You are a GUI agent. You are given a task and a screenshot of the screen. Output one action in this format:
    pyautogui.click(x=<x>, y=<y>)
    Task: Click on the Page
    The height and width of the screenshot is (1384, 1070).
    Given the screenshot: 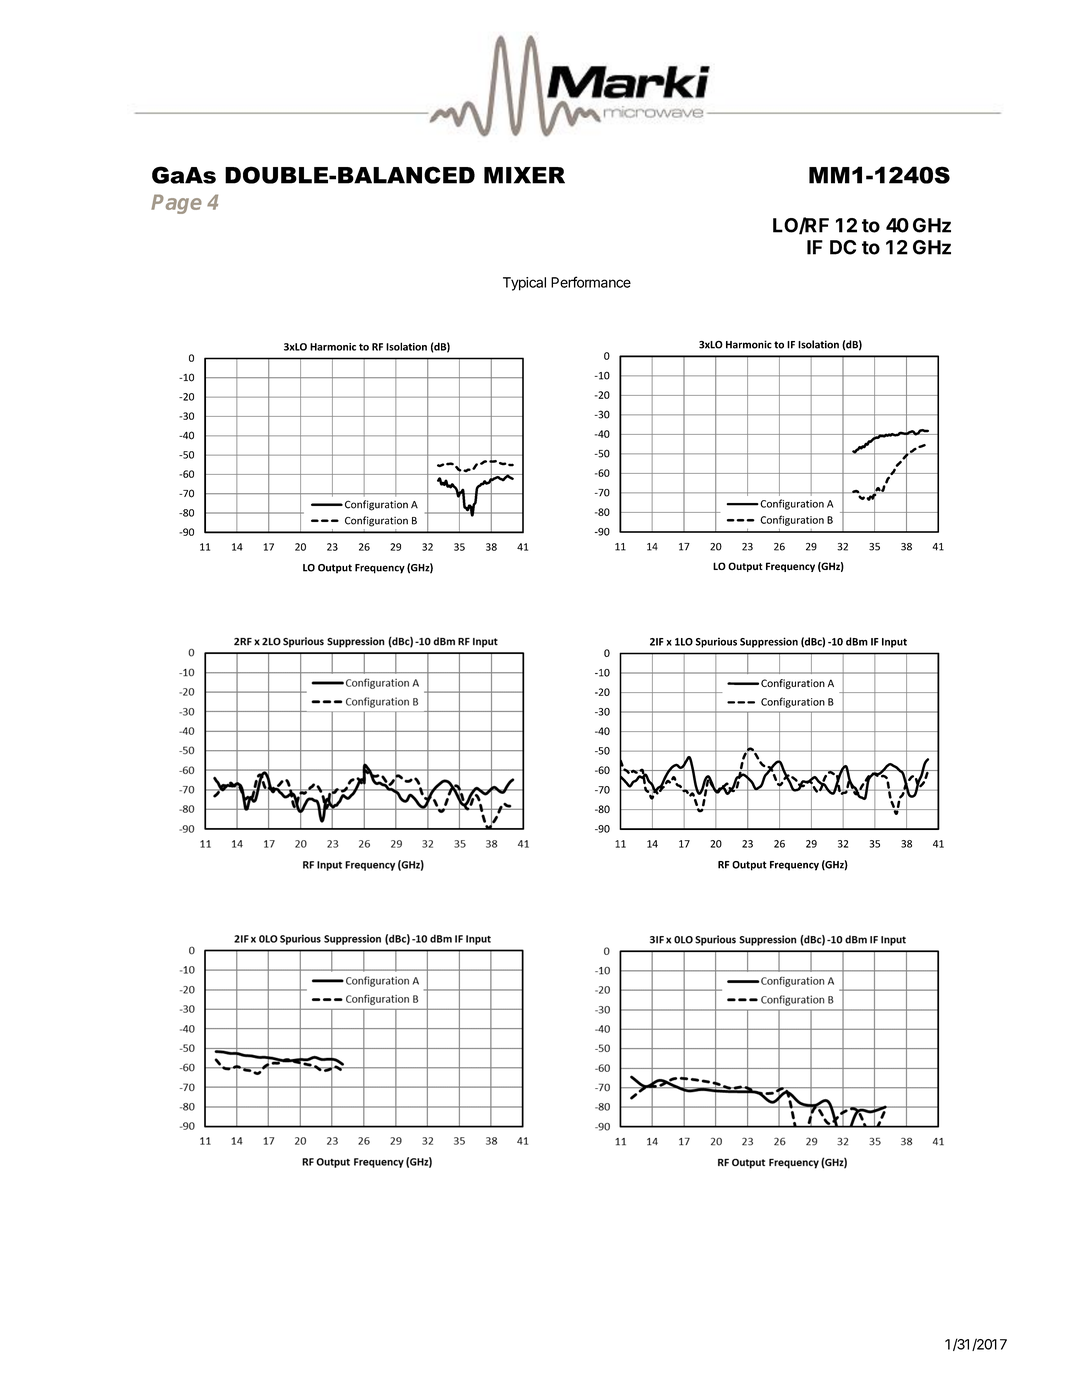 What is the action you would take?
    pyautogui.click(x=176, y=204)
